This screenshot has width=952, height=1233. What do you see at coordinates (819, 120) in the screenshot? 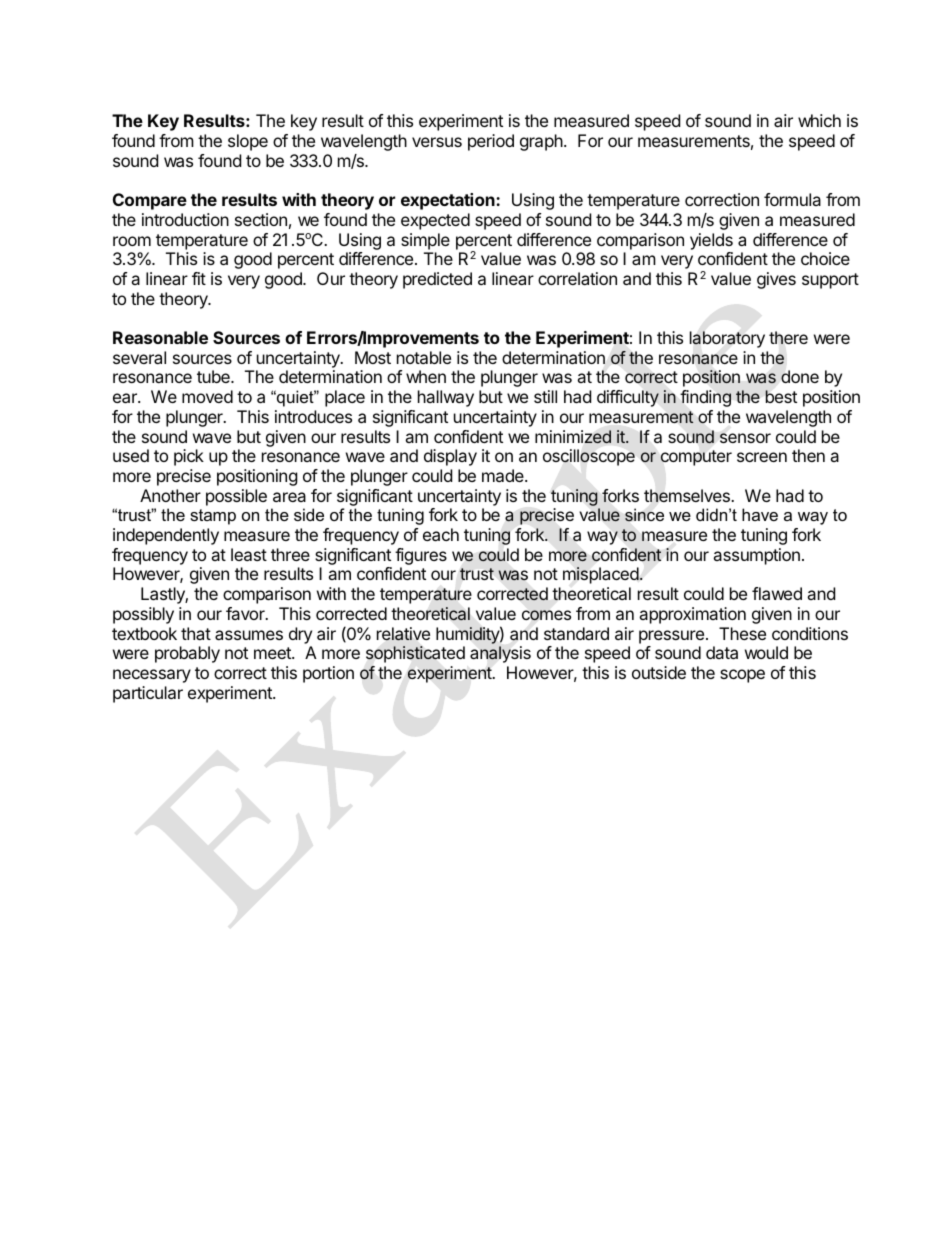
I see `which` at bounding box center [819, 120].
